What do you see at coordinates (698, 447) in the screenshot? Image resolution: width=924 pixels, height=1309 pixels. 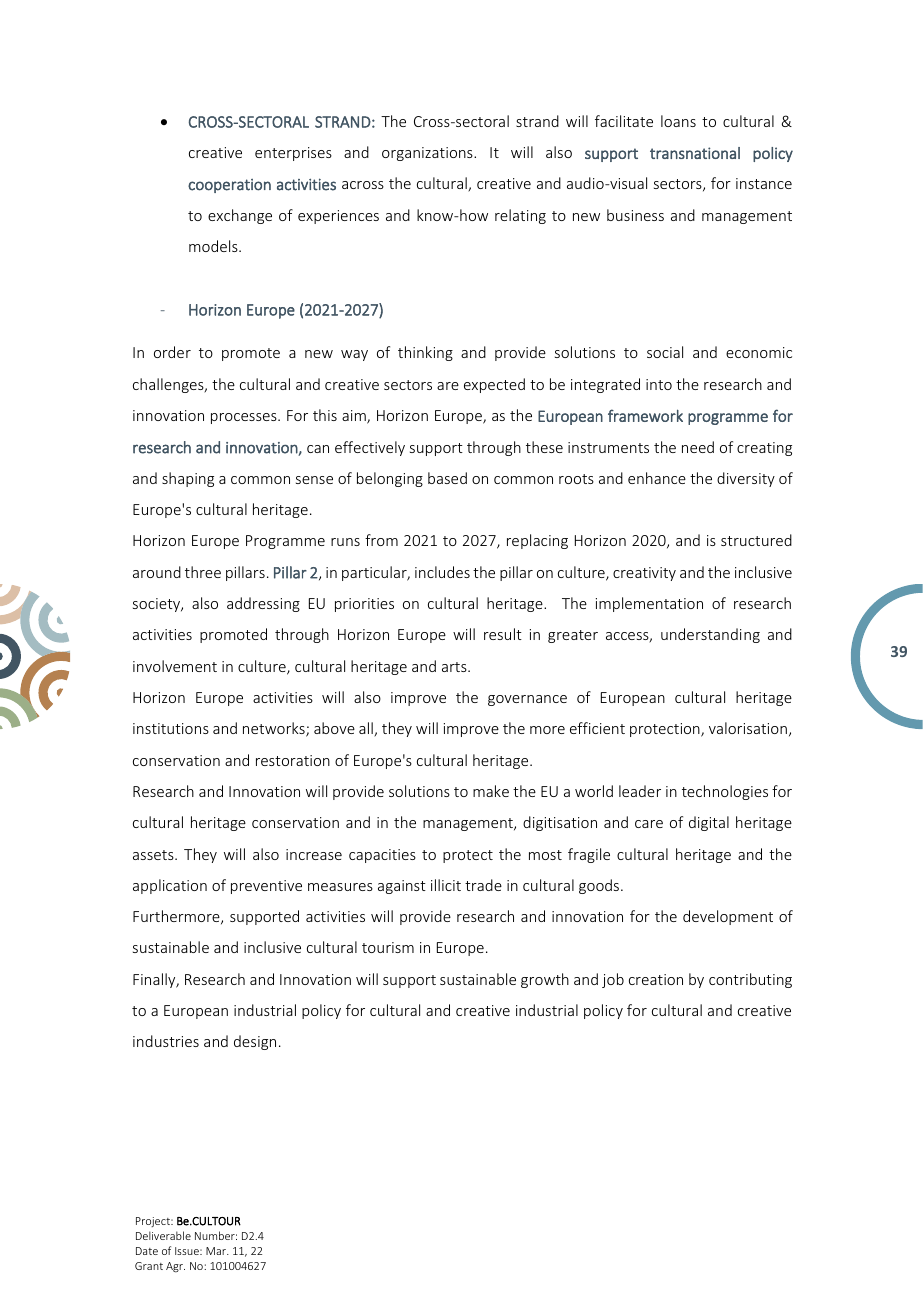 I see `need` at bounding box center [698, 447].
